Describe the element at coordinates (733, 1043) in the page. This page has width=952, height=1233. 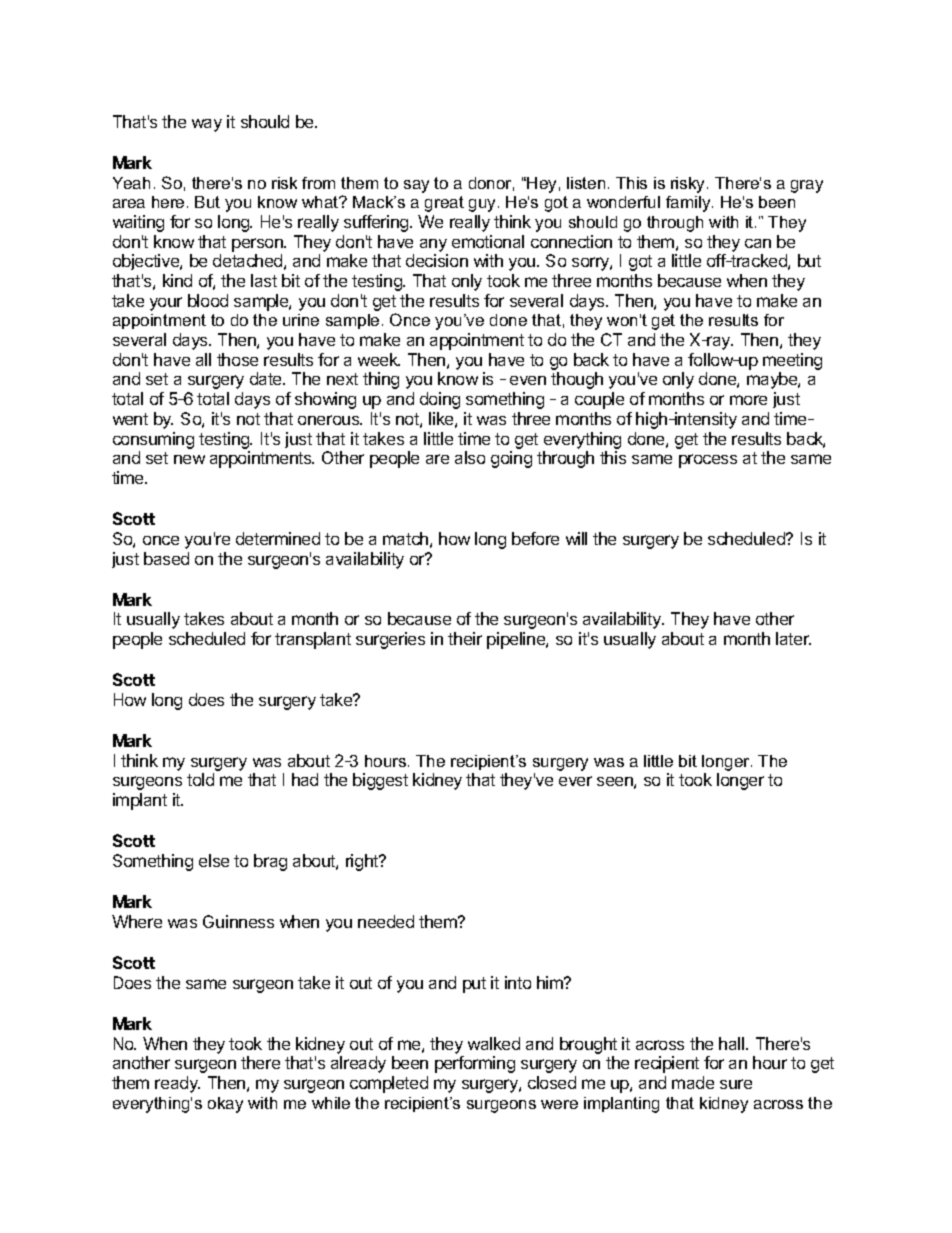
I see `hall` at that location.
